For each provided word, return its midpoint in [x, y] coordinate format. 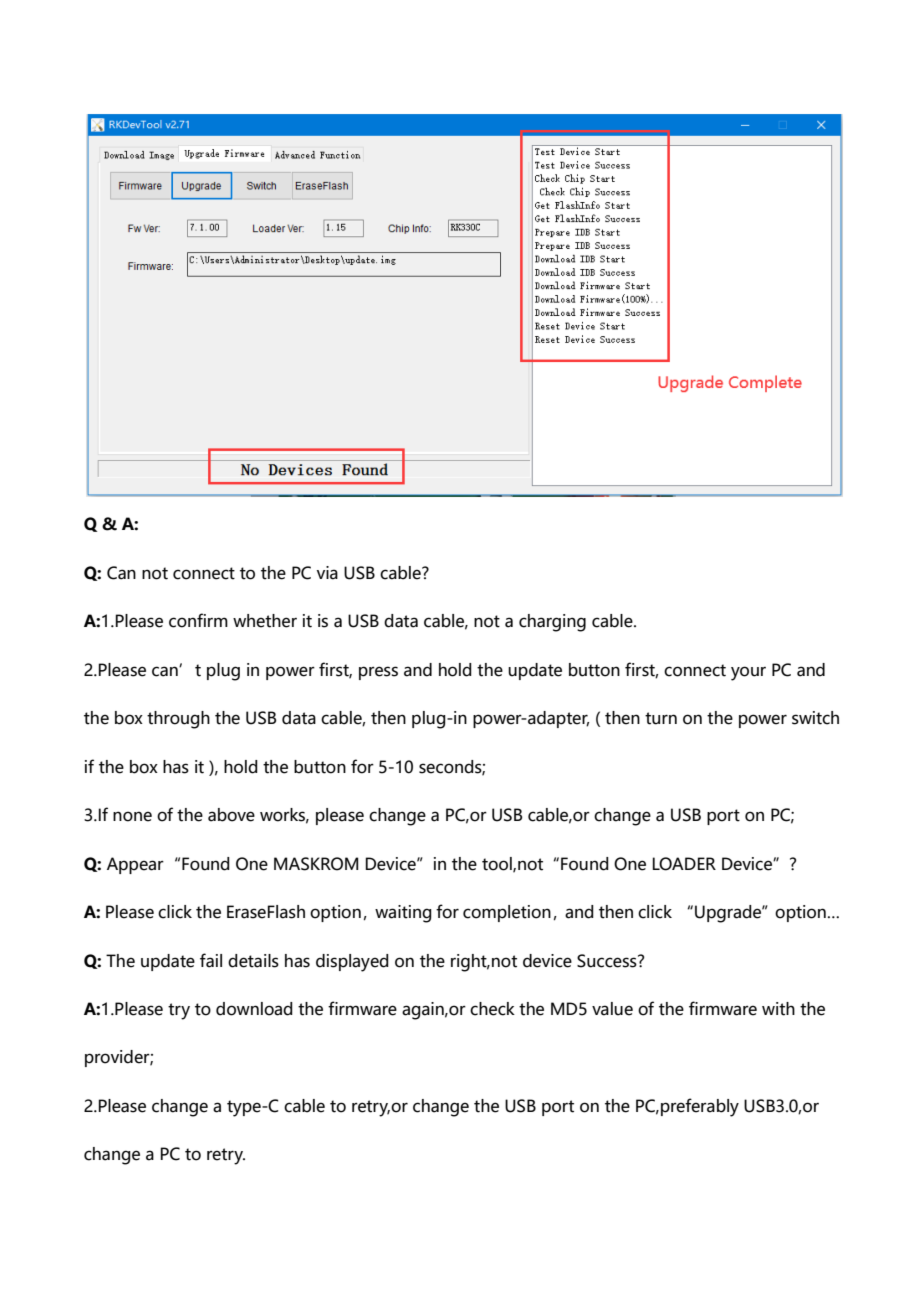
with [778, 1009]
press [378, 673]
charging [552, 623]
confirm [198, 620]
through [178, 720]
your [748, 673]
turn [661, 718]
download [254, 1009]
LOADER [684, 864]
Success [608, 961]
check [492, 1009]
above [231, 815]
